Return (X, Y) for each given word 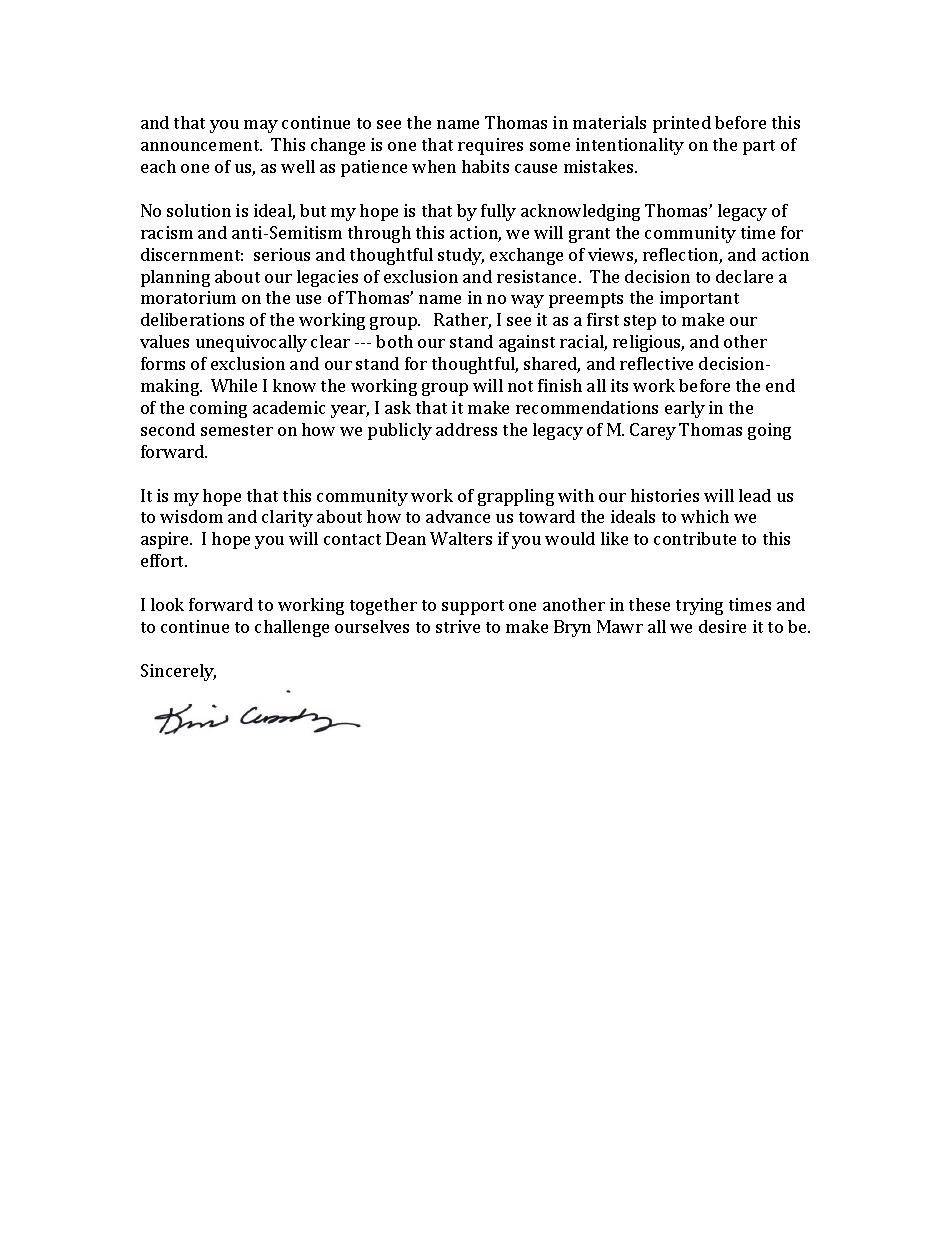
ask (398, 407)
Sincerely (178, 672)
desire (722, 626)
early (685, 409)
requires (490, 146)
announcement (201, 145)
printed (682, 124)
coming (218, 409)
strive (458, 626)
